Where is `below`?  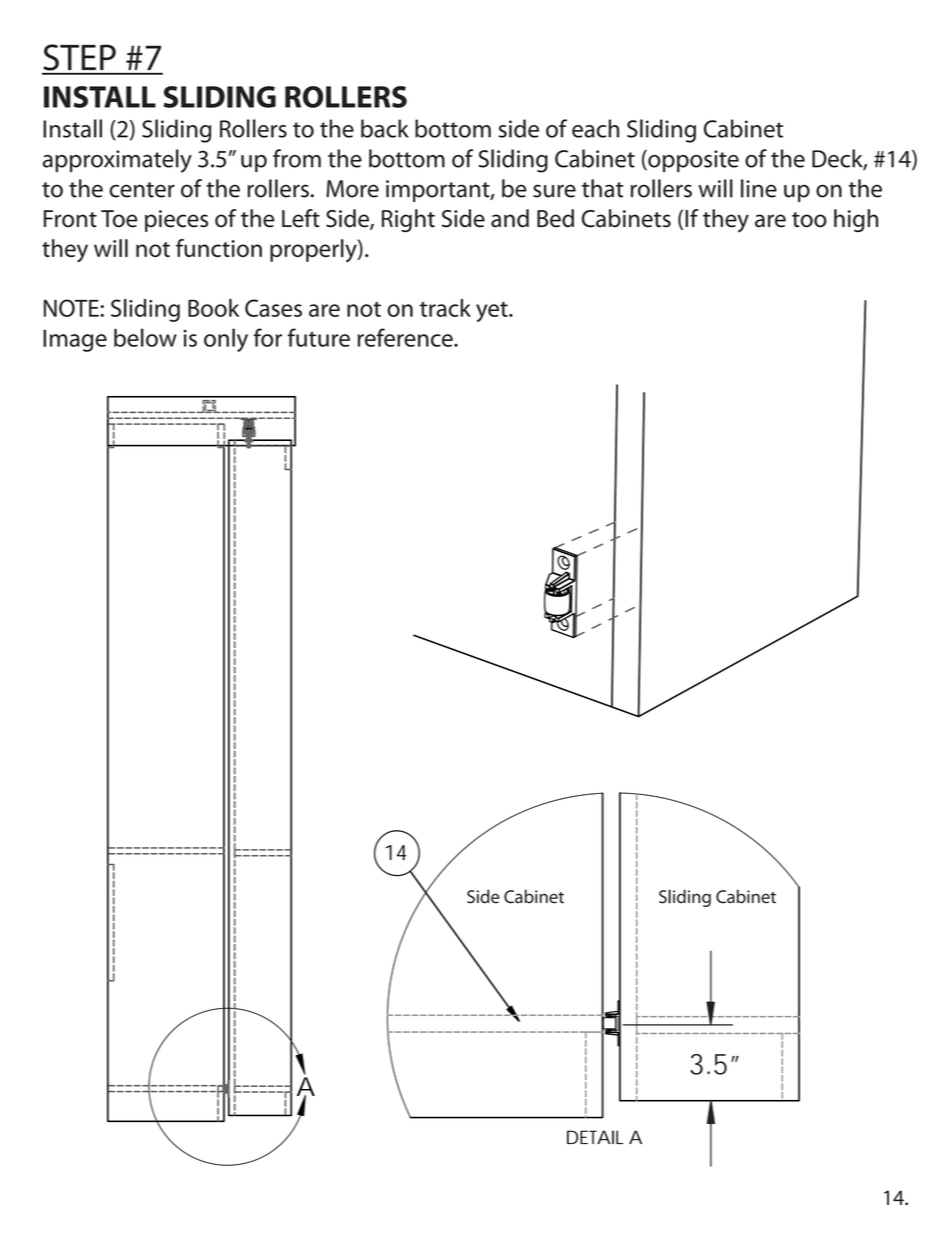
below is located at coordinates (145, 337).
